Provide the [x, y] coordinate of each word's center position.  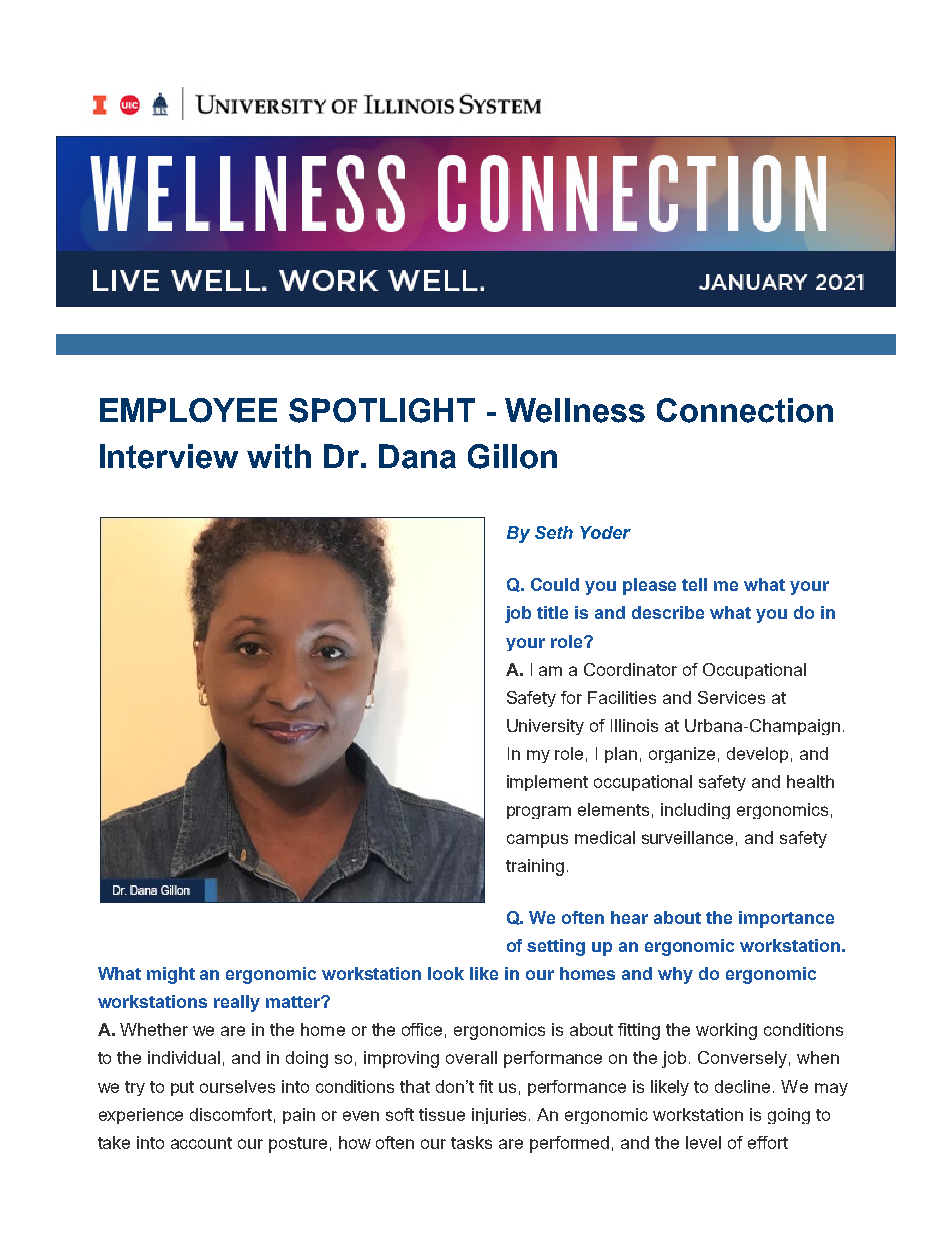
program [539, 812]
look [446, 973]
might [171, 975]
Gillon [512, 456]
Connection [745, 410]
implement [547, 783]
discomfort [232, 1115]
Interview [169, 456]
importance [786, 919]
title [552, 612]
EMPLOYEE [188, 410]
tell [694, 584]
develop [757, 755]
